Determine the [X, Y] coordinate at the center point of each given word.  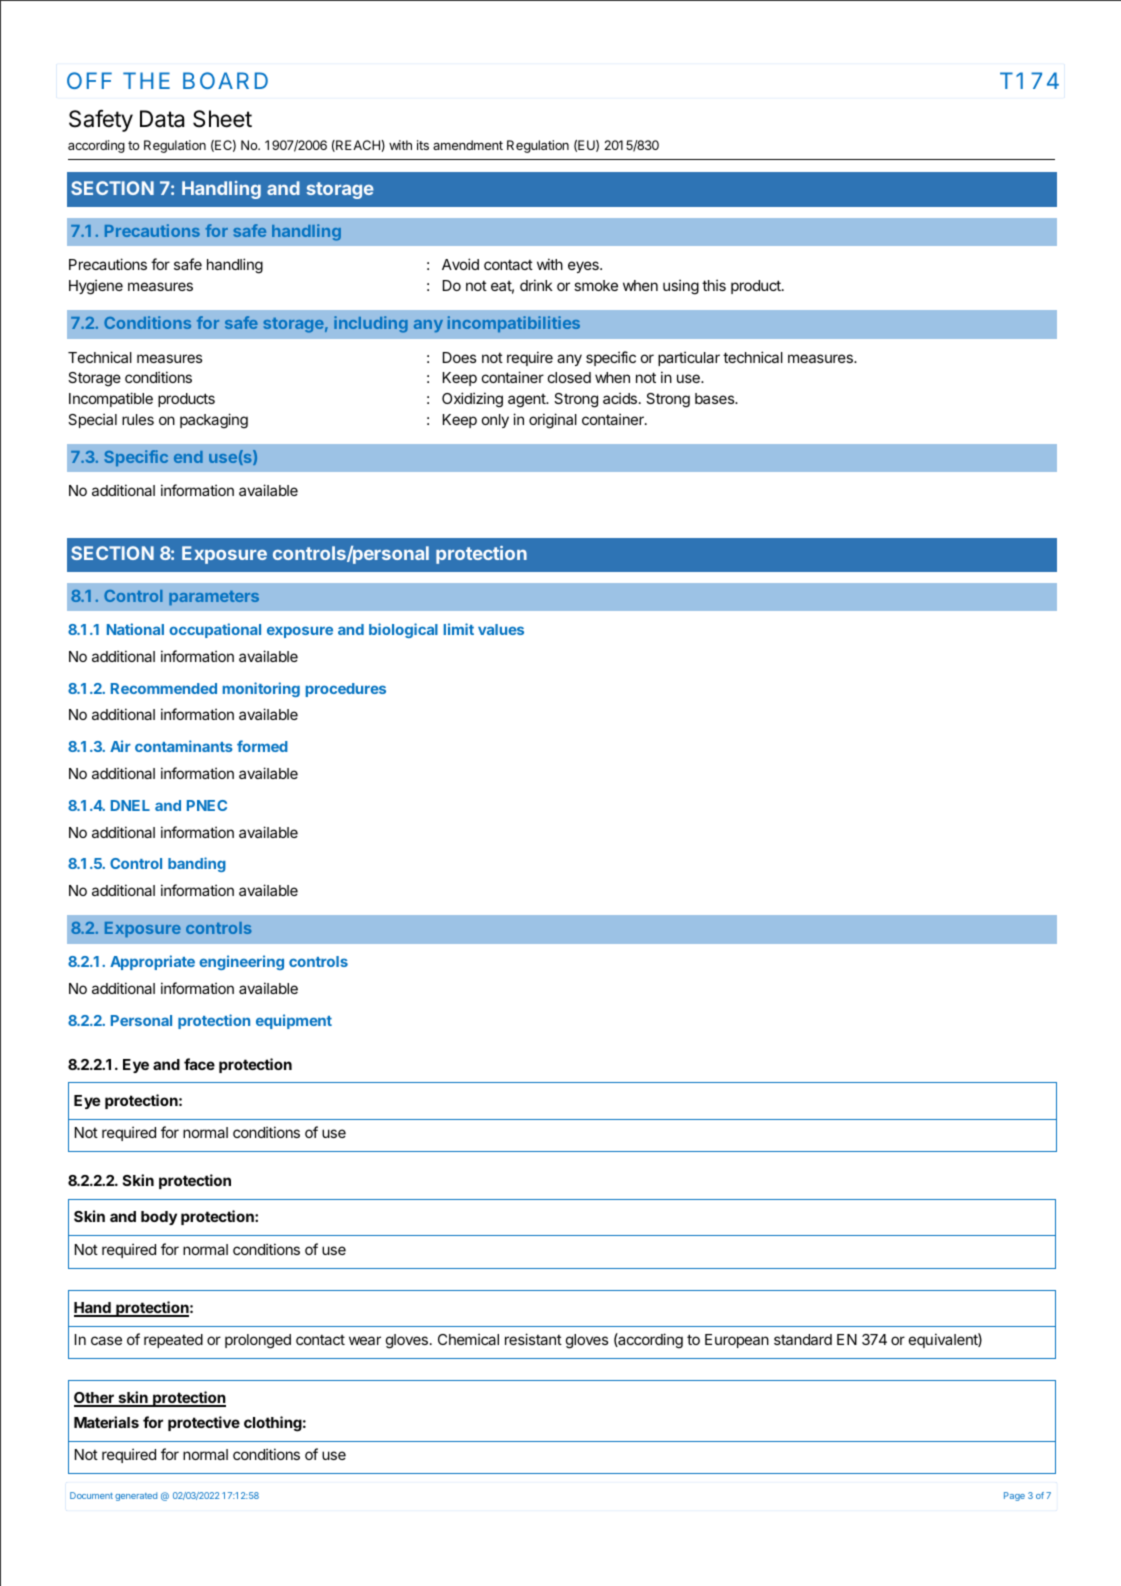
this [714, 285]
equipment [294, 1021]
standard [803, 1339]
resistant [533, 1339]
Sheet [222, 119]
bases [716, 398]
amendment [468, 145]
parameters [214, 598]
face [199, 1064]
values [501, 629]
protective [204, 1423]
